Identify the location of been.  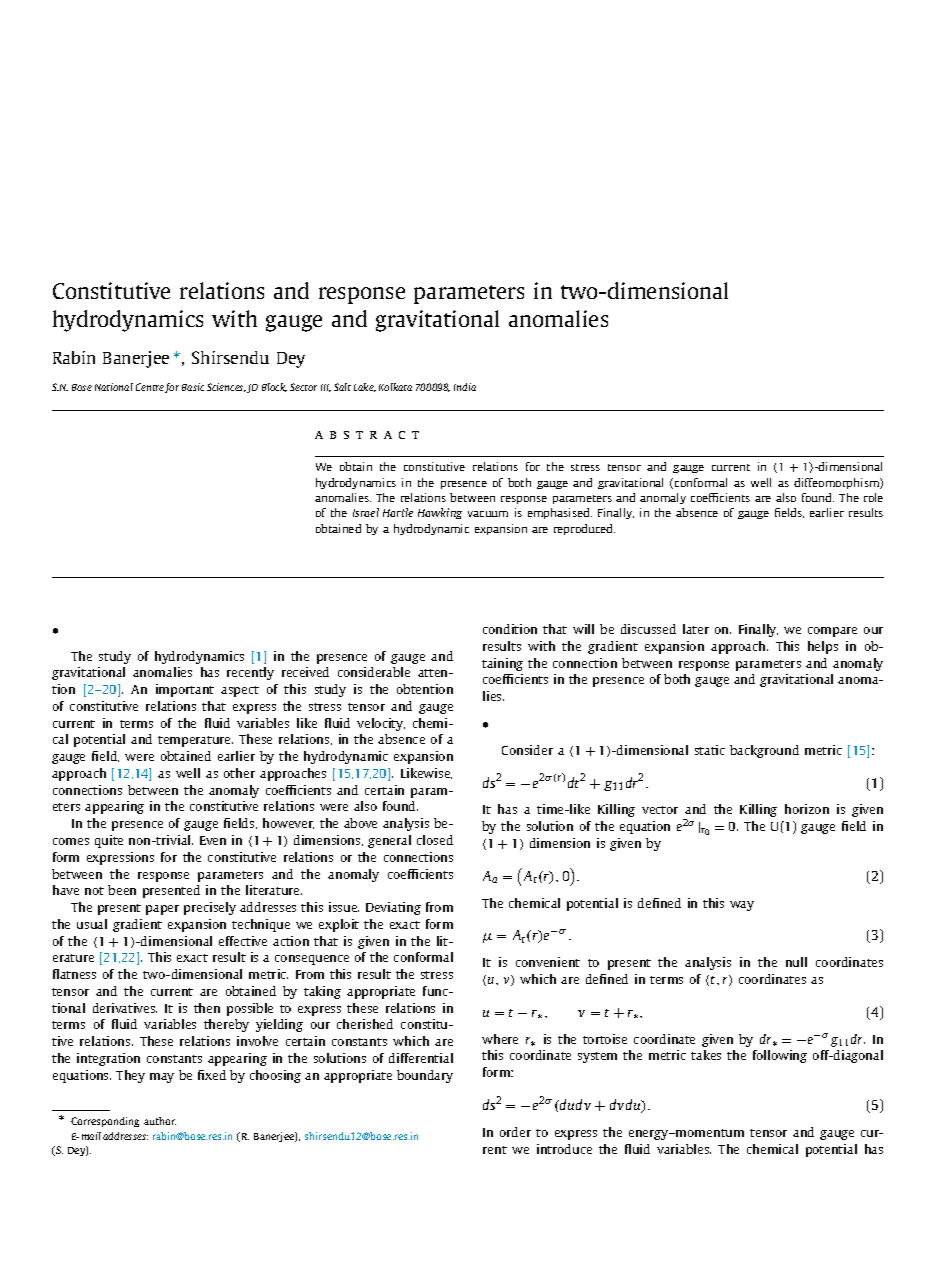
(122, 890).
